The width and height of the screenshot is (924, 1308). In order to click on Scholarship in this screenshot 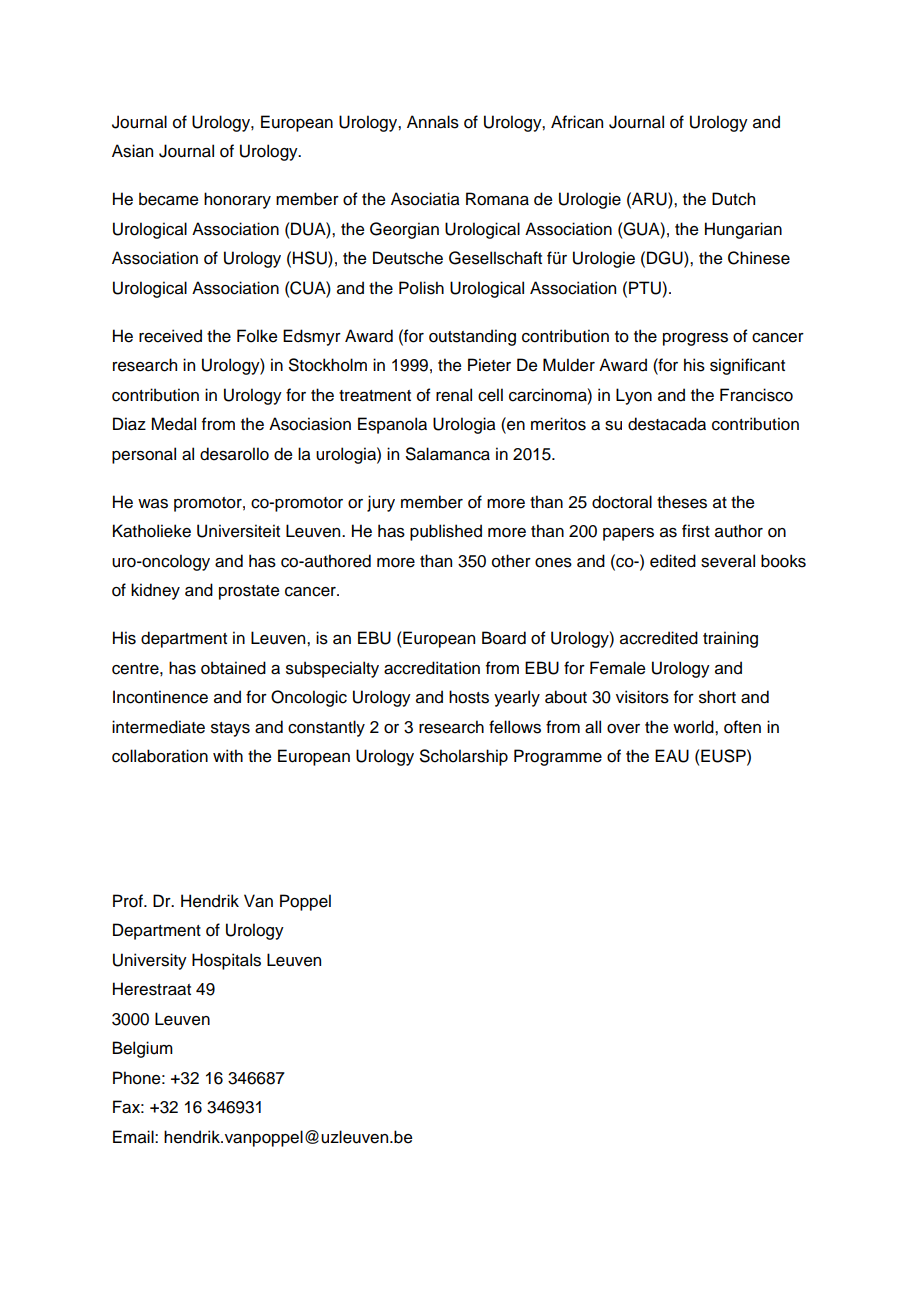, I will do `click(464, 757)`.
